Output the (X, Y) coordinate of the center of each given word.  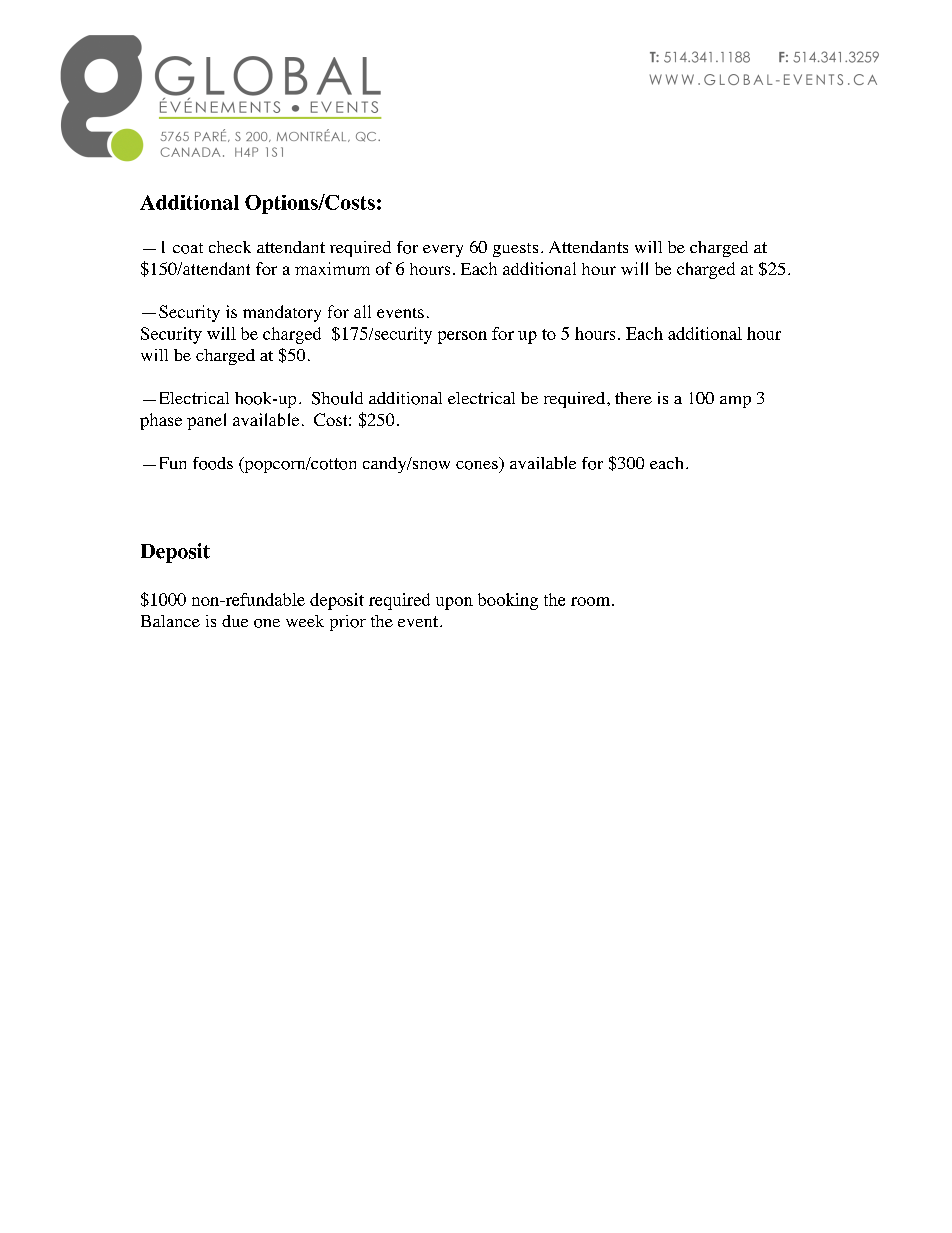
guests (515, 250)
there (633, 398)
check (230, 247)
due (235, 621)
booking (508, 601)
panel (206, 421)
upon (454, 603)
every (443, 251)
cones (477, 465)
